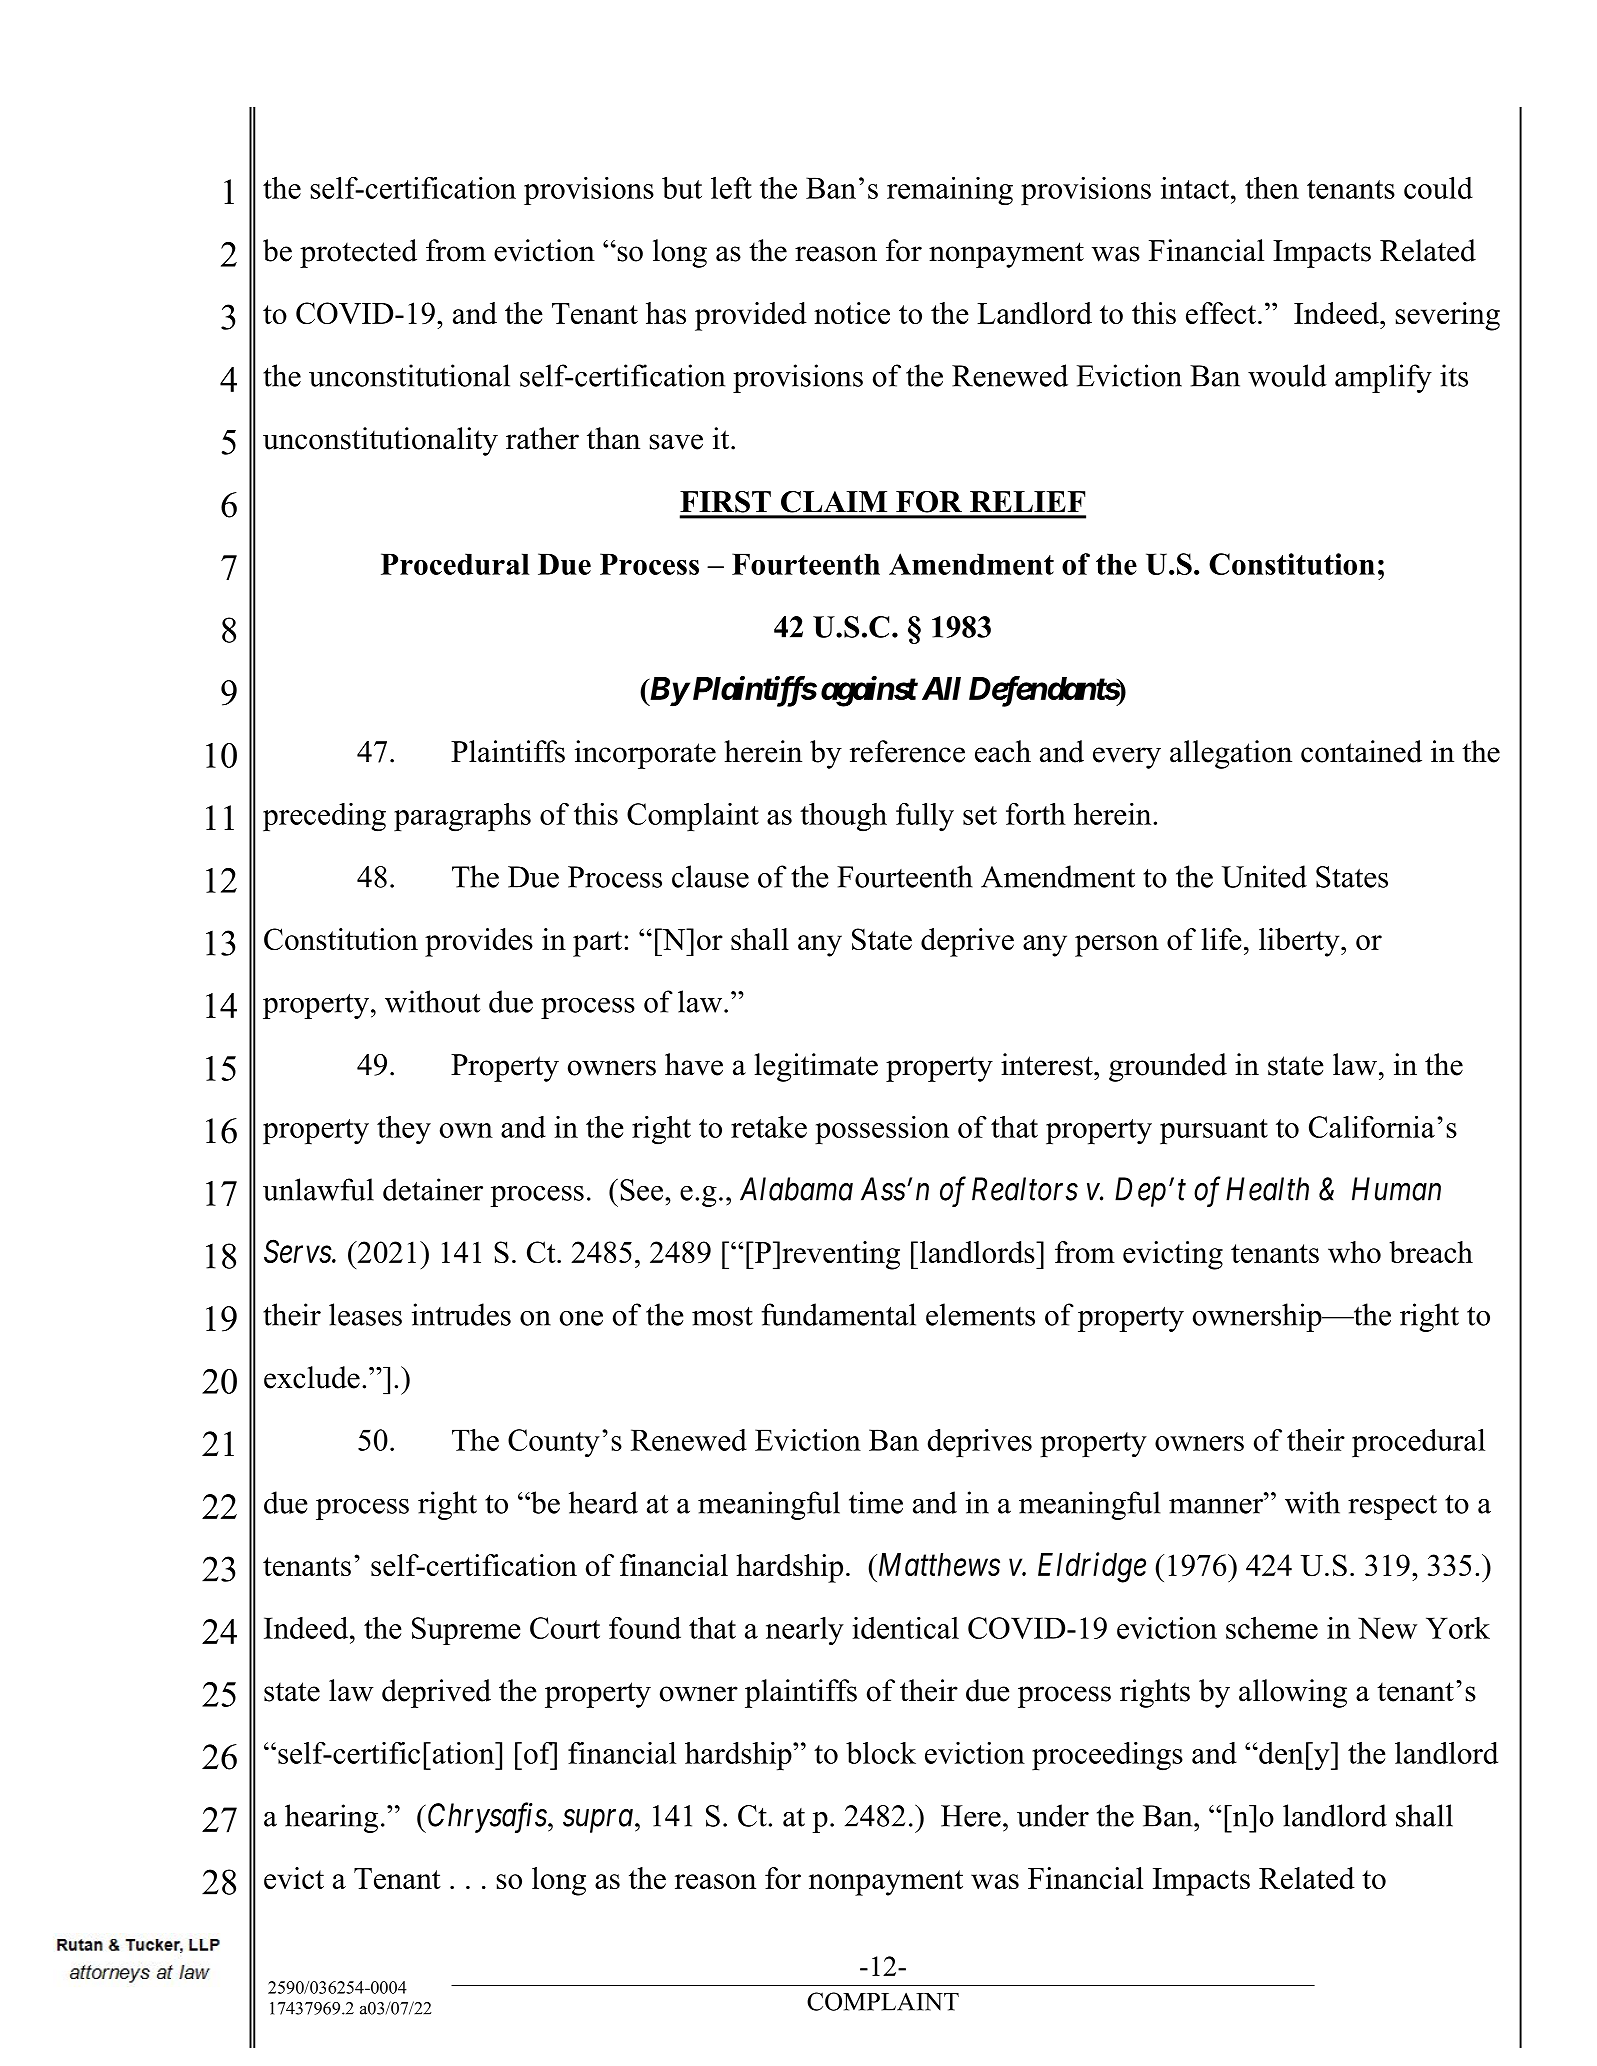 The image size is (1597, 2066). What do you see at coordinates (331, 1818) in the page?
I see `hearing` at bounding box center [331, 1818].
